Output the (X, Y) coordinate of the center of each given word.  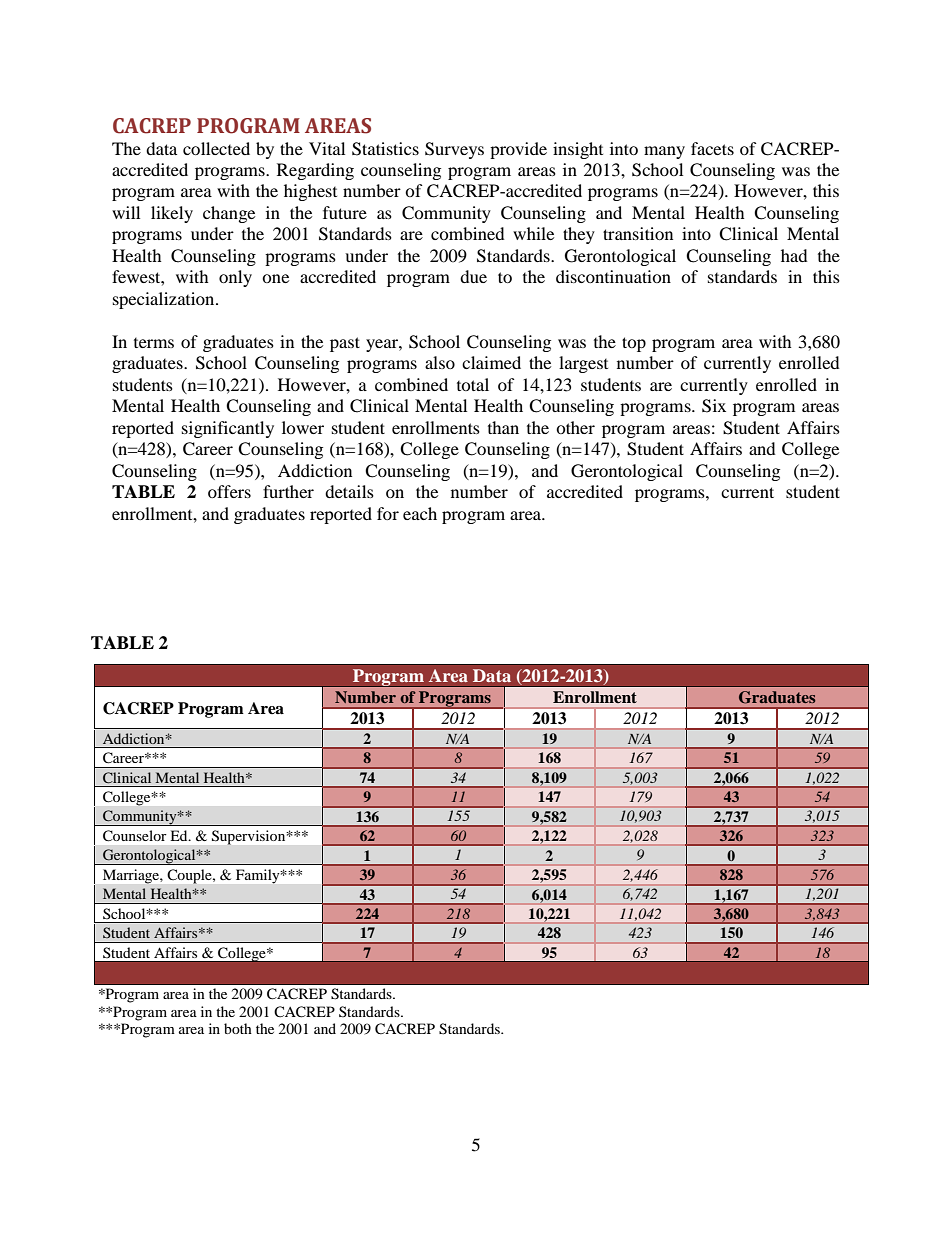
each (420, 513)
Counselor (135, 836)
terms (154, 343)
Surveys (454, 150)
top (634, 344)
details (349, 491)
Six (714, 406)
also (440, 362)
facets (712, 148)
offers (229, 491)
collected (216, 148)
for (388, 513)
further (288, 491)
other (575, 427)
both (238, 1028)
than (503, 427)
